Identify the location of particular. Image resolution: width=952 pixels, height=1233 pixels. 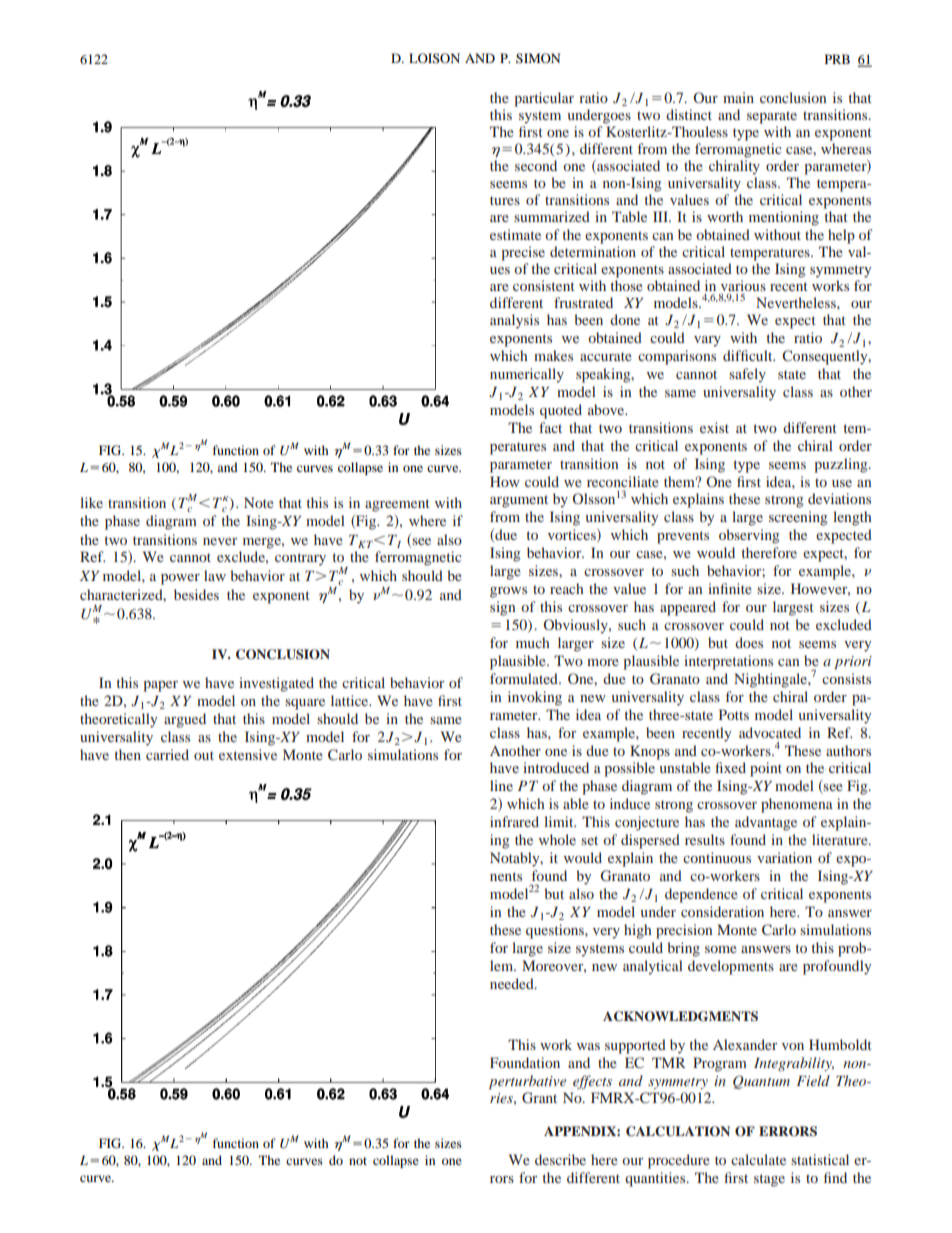
(544, 99).
